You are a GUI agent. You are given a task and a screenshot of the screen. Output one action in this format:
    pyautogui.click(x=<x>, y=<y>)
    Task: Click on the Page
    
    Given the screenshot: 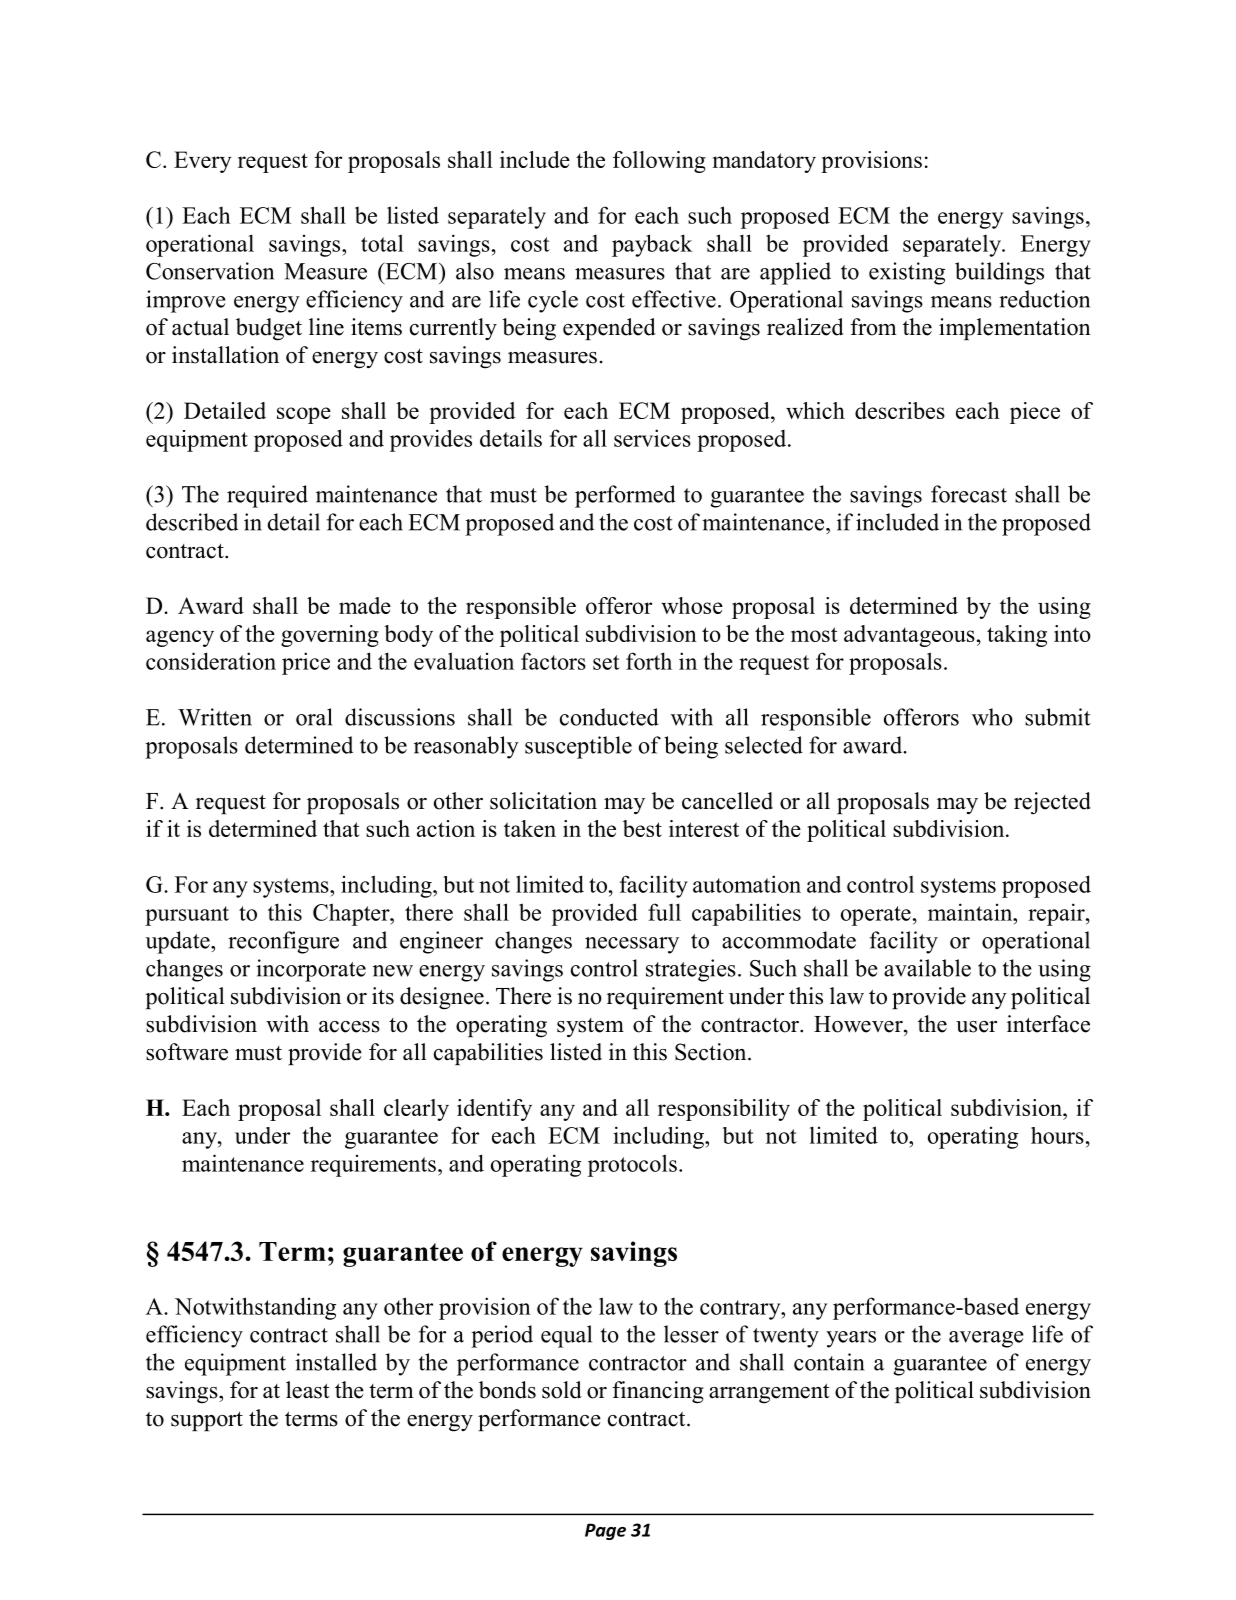 What is the action you would take?
    pyautogui.click(x=605, y=1531)
